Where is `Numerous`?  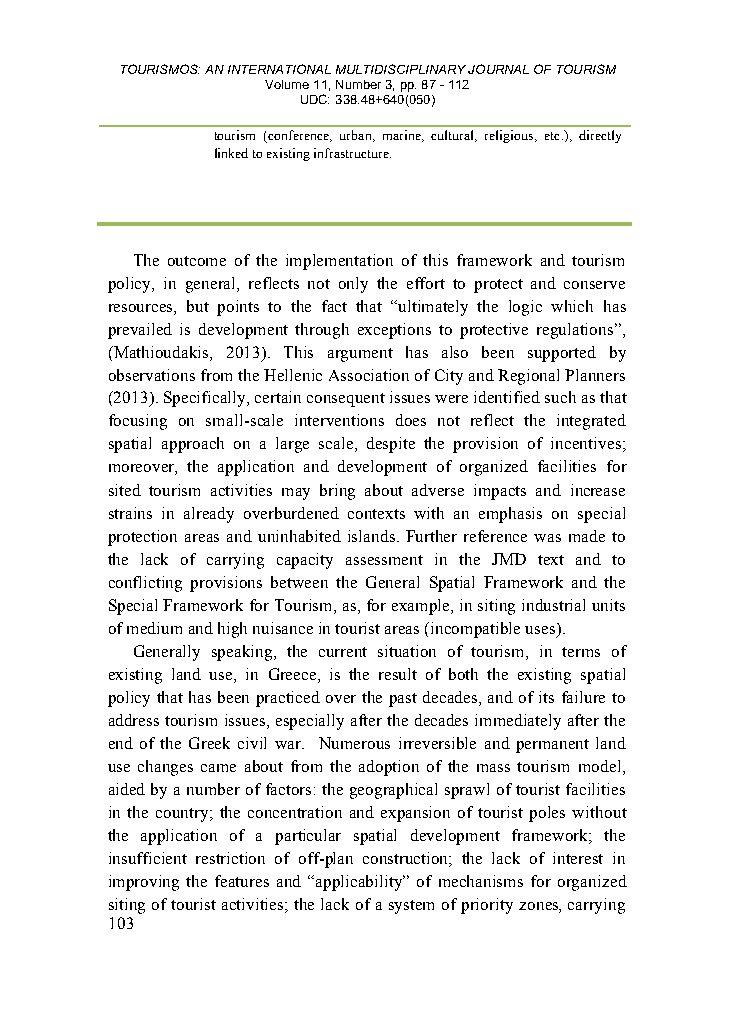
Numerous is located at coordinates (354, 743).
